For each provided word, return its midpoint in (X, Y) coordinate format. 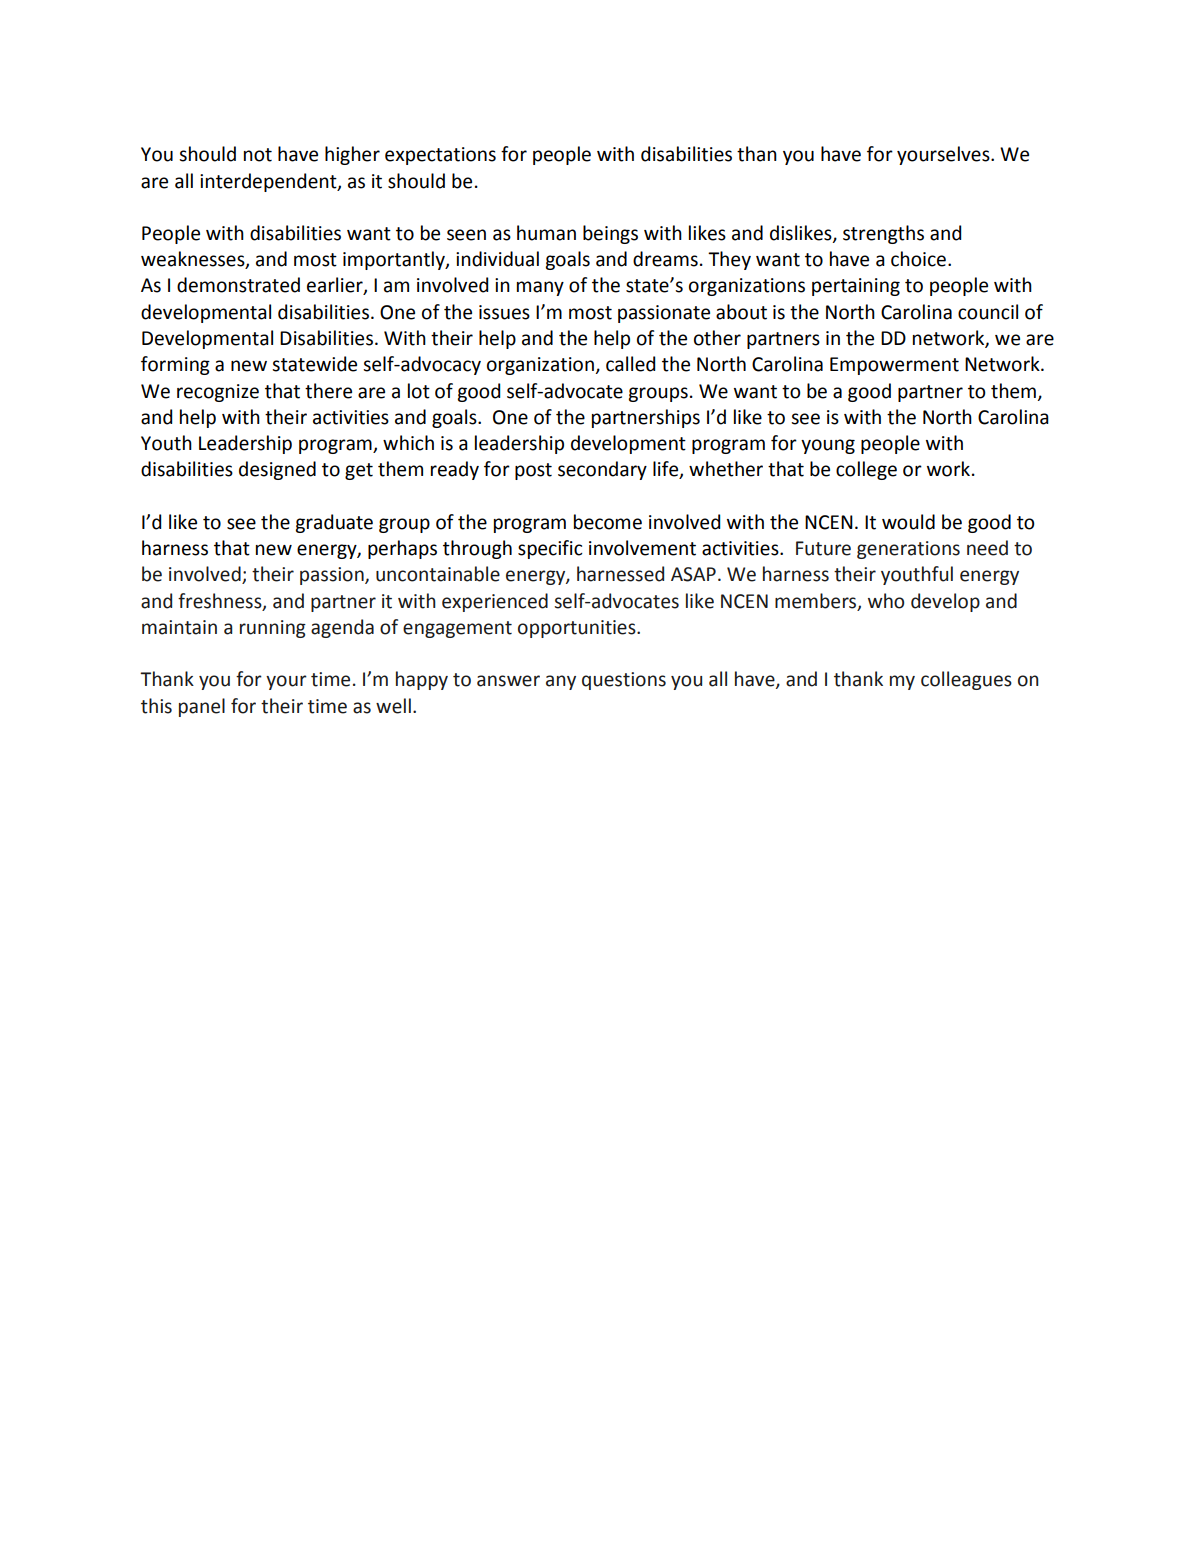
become (608, 522)
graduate (334, 523)
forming (175, 365)
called (630, 364)
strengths (883, 234)
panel (202, 707)
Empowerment (894, 366)
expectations (440, 156)
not (258, 155)
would (908, 522)
